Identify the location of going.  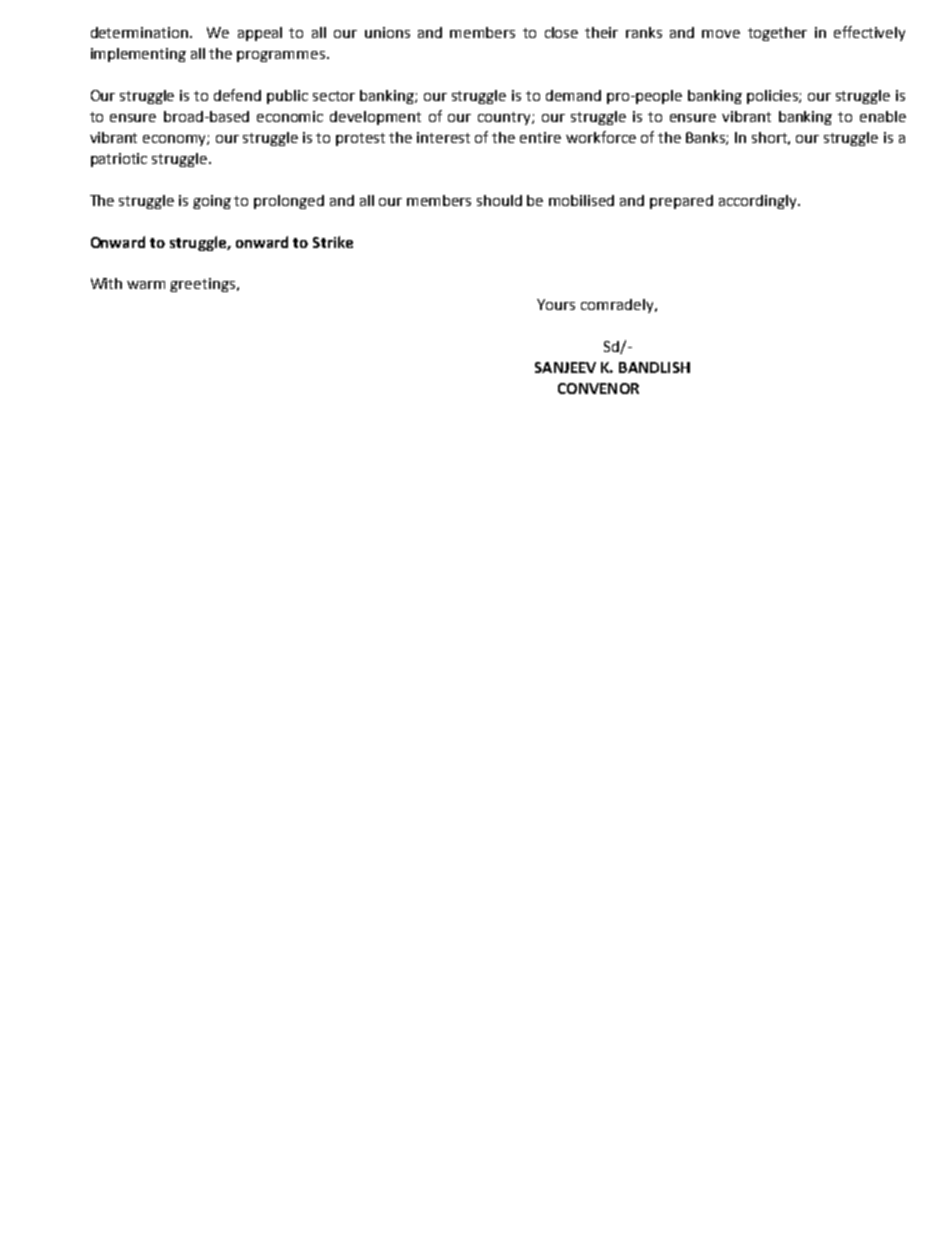
(212, 202).
